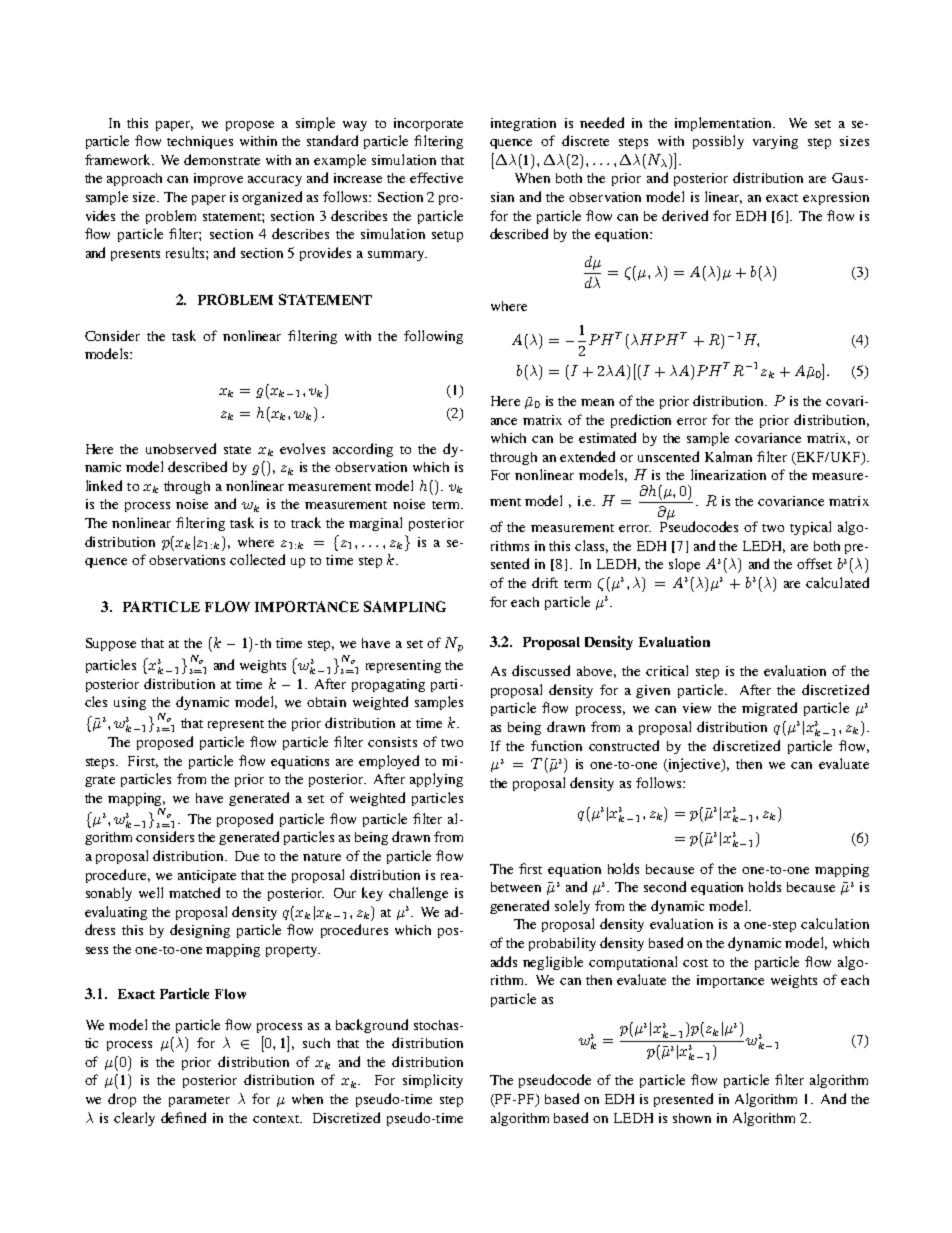 The width and height of the screenshot is (952, 1233). I want to click on parameter, so click(199, 1101).
